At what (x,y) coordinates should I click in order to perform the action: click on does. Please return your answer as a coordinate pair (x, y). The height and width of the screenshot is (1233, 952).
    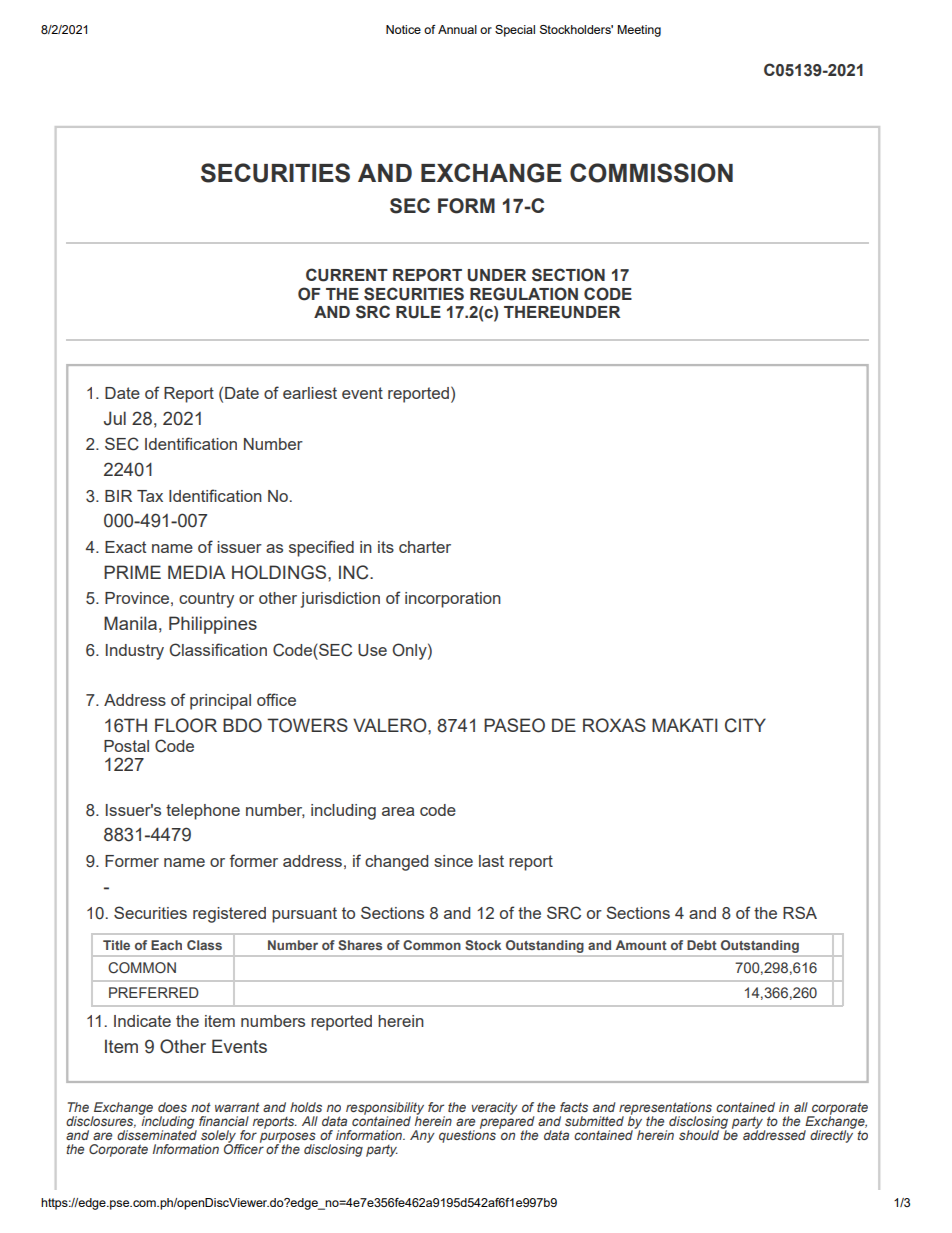
    Looking at the image, I should click on (172, 1107).
